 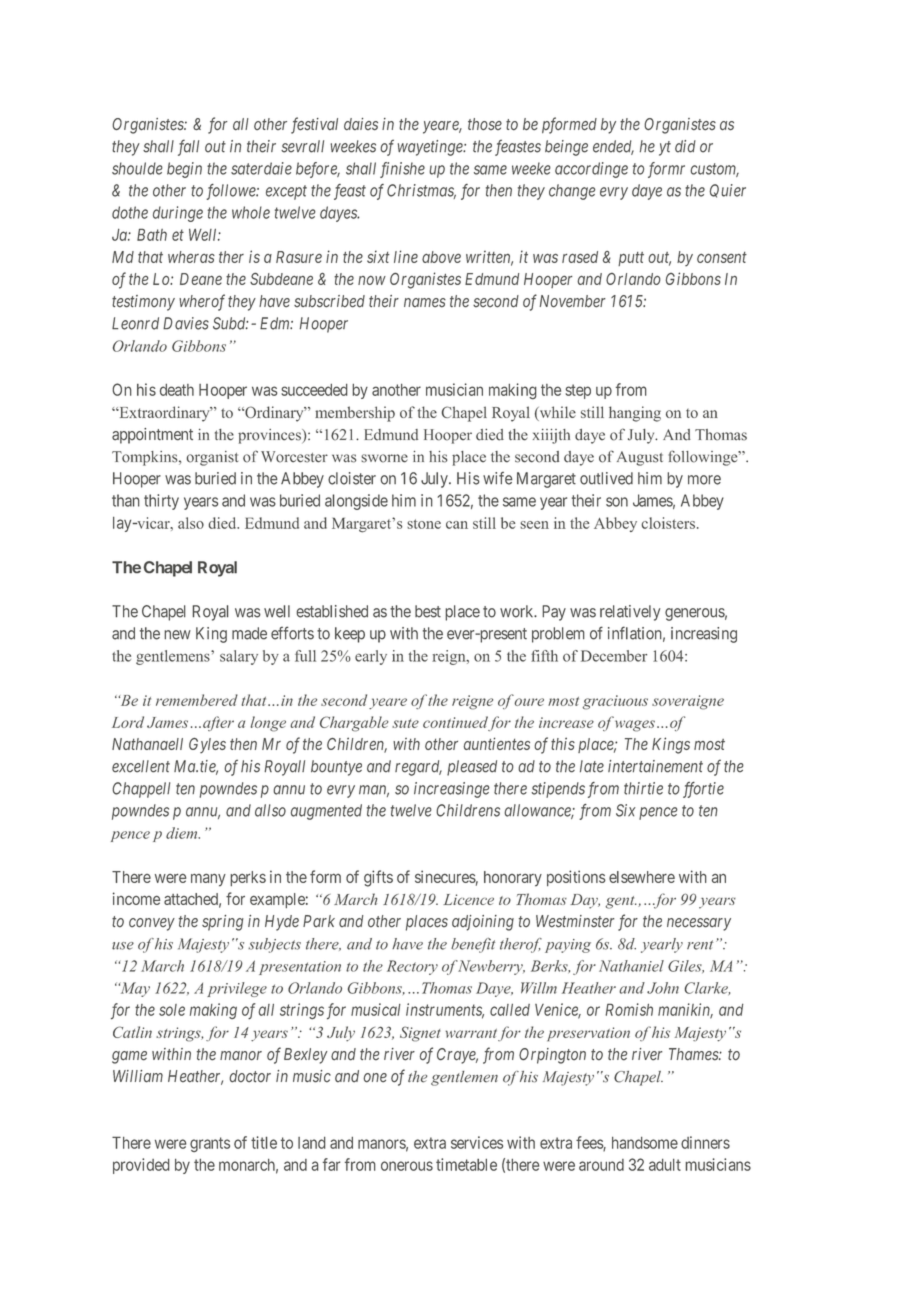 What do you see at coordinates (239, 657) in the screenshot?
I see `salary` at bounding box center [239, 657].
